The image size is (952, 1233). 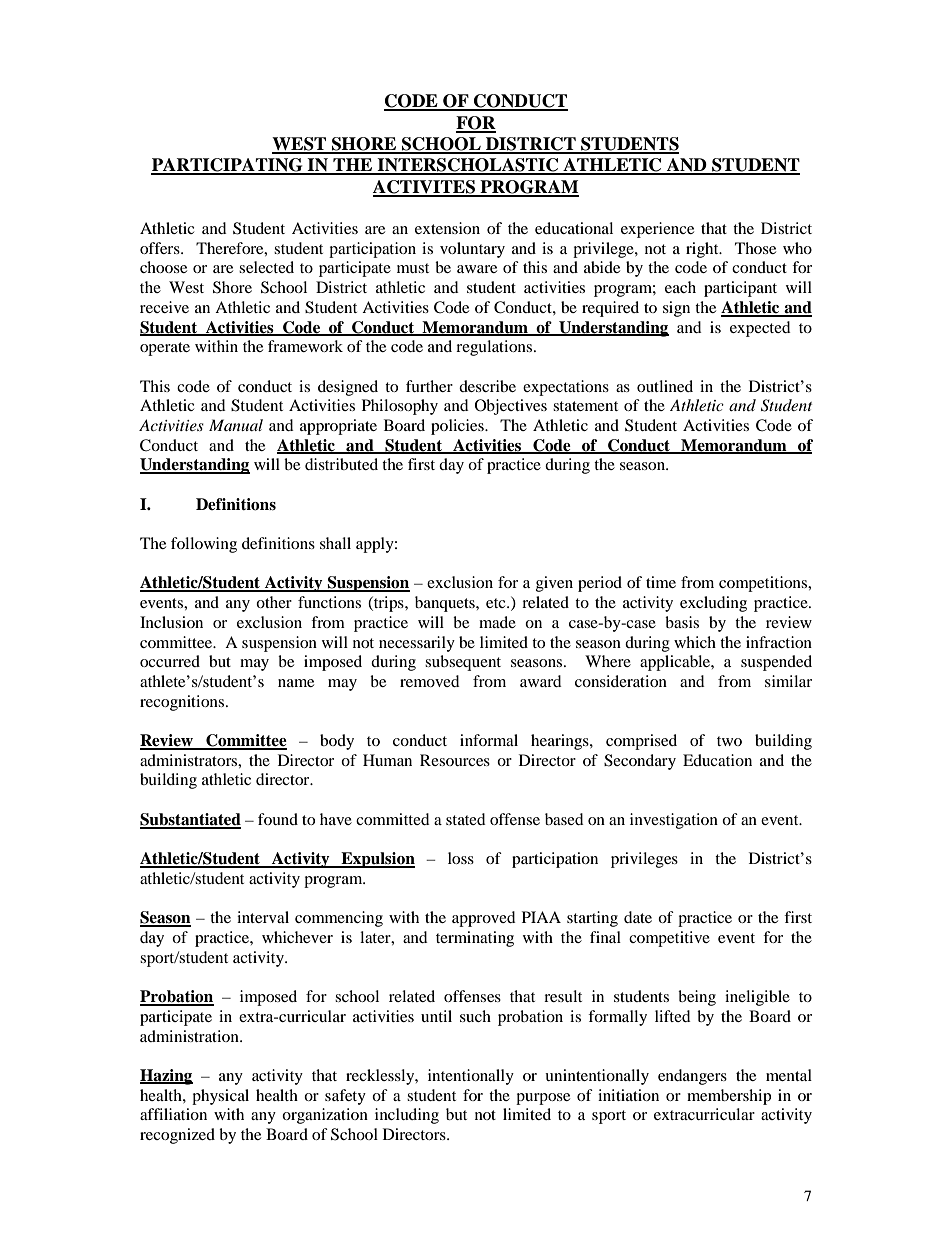 I want to click on basis, so click(x=682, y=622).
